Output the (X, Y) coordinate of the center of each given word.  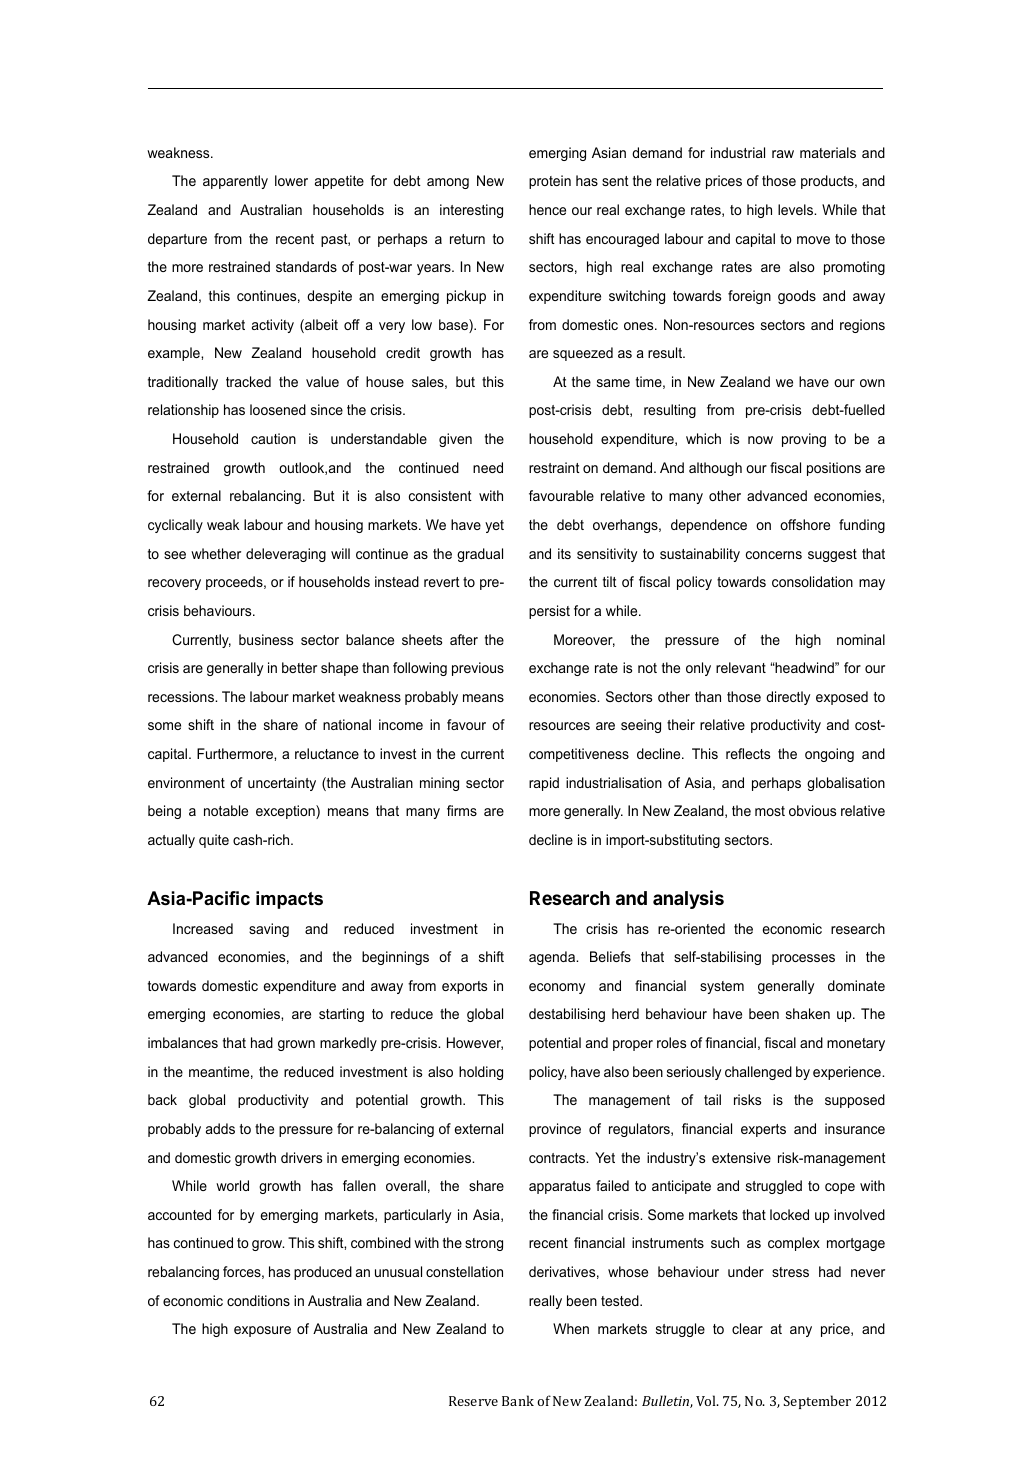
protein (550, 182)
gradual (480, 555)
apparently (235, 182)
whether (216, 553)
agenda (553, 958)
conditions (258, 1300)
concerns (774, 555)
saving (269, 930)
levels (797, 209)
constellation (464, 1271)
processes (803, 959)
